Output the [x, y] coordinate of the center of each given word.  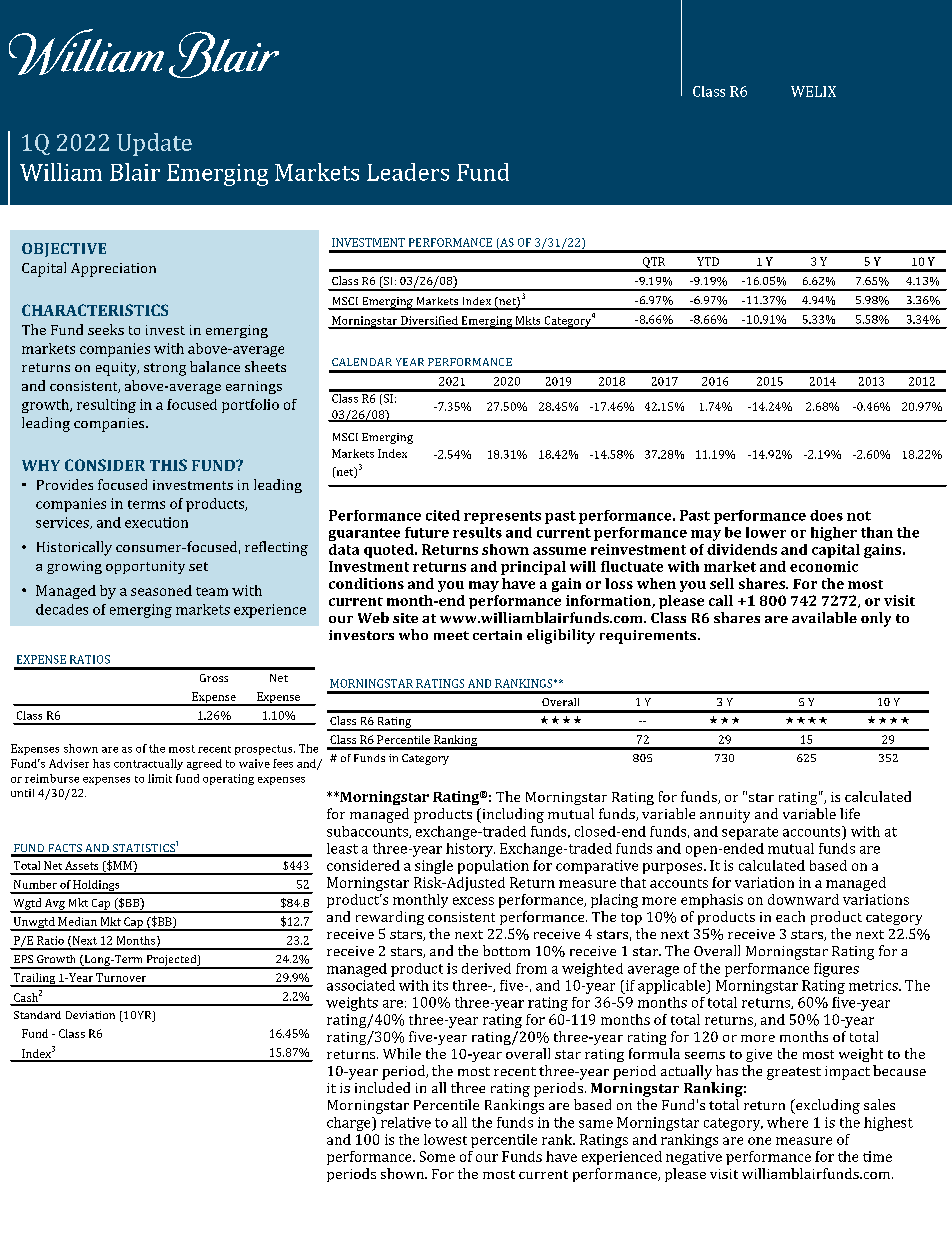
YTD [708, 261]
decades [62, 609]
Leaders [408, 172]
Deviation [90, 1015]
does [826, 515]
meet [451, 635]
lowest [445, 1139]
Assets [81, 865]
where [787, 1122]
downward [803, 899]
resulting [106, 406]
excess [473, 901]
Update [154, 144]
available [824, 617]
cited [443, 515]
